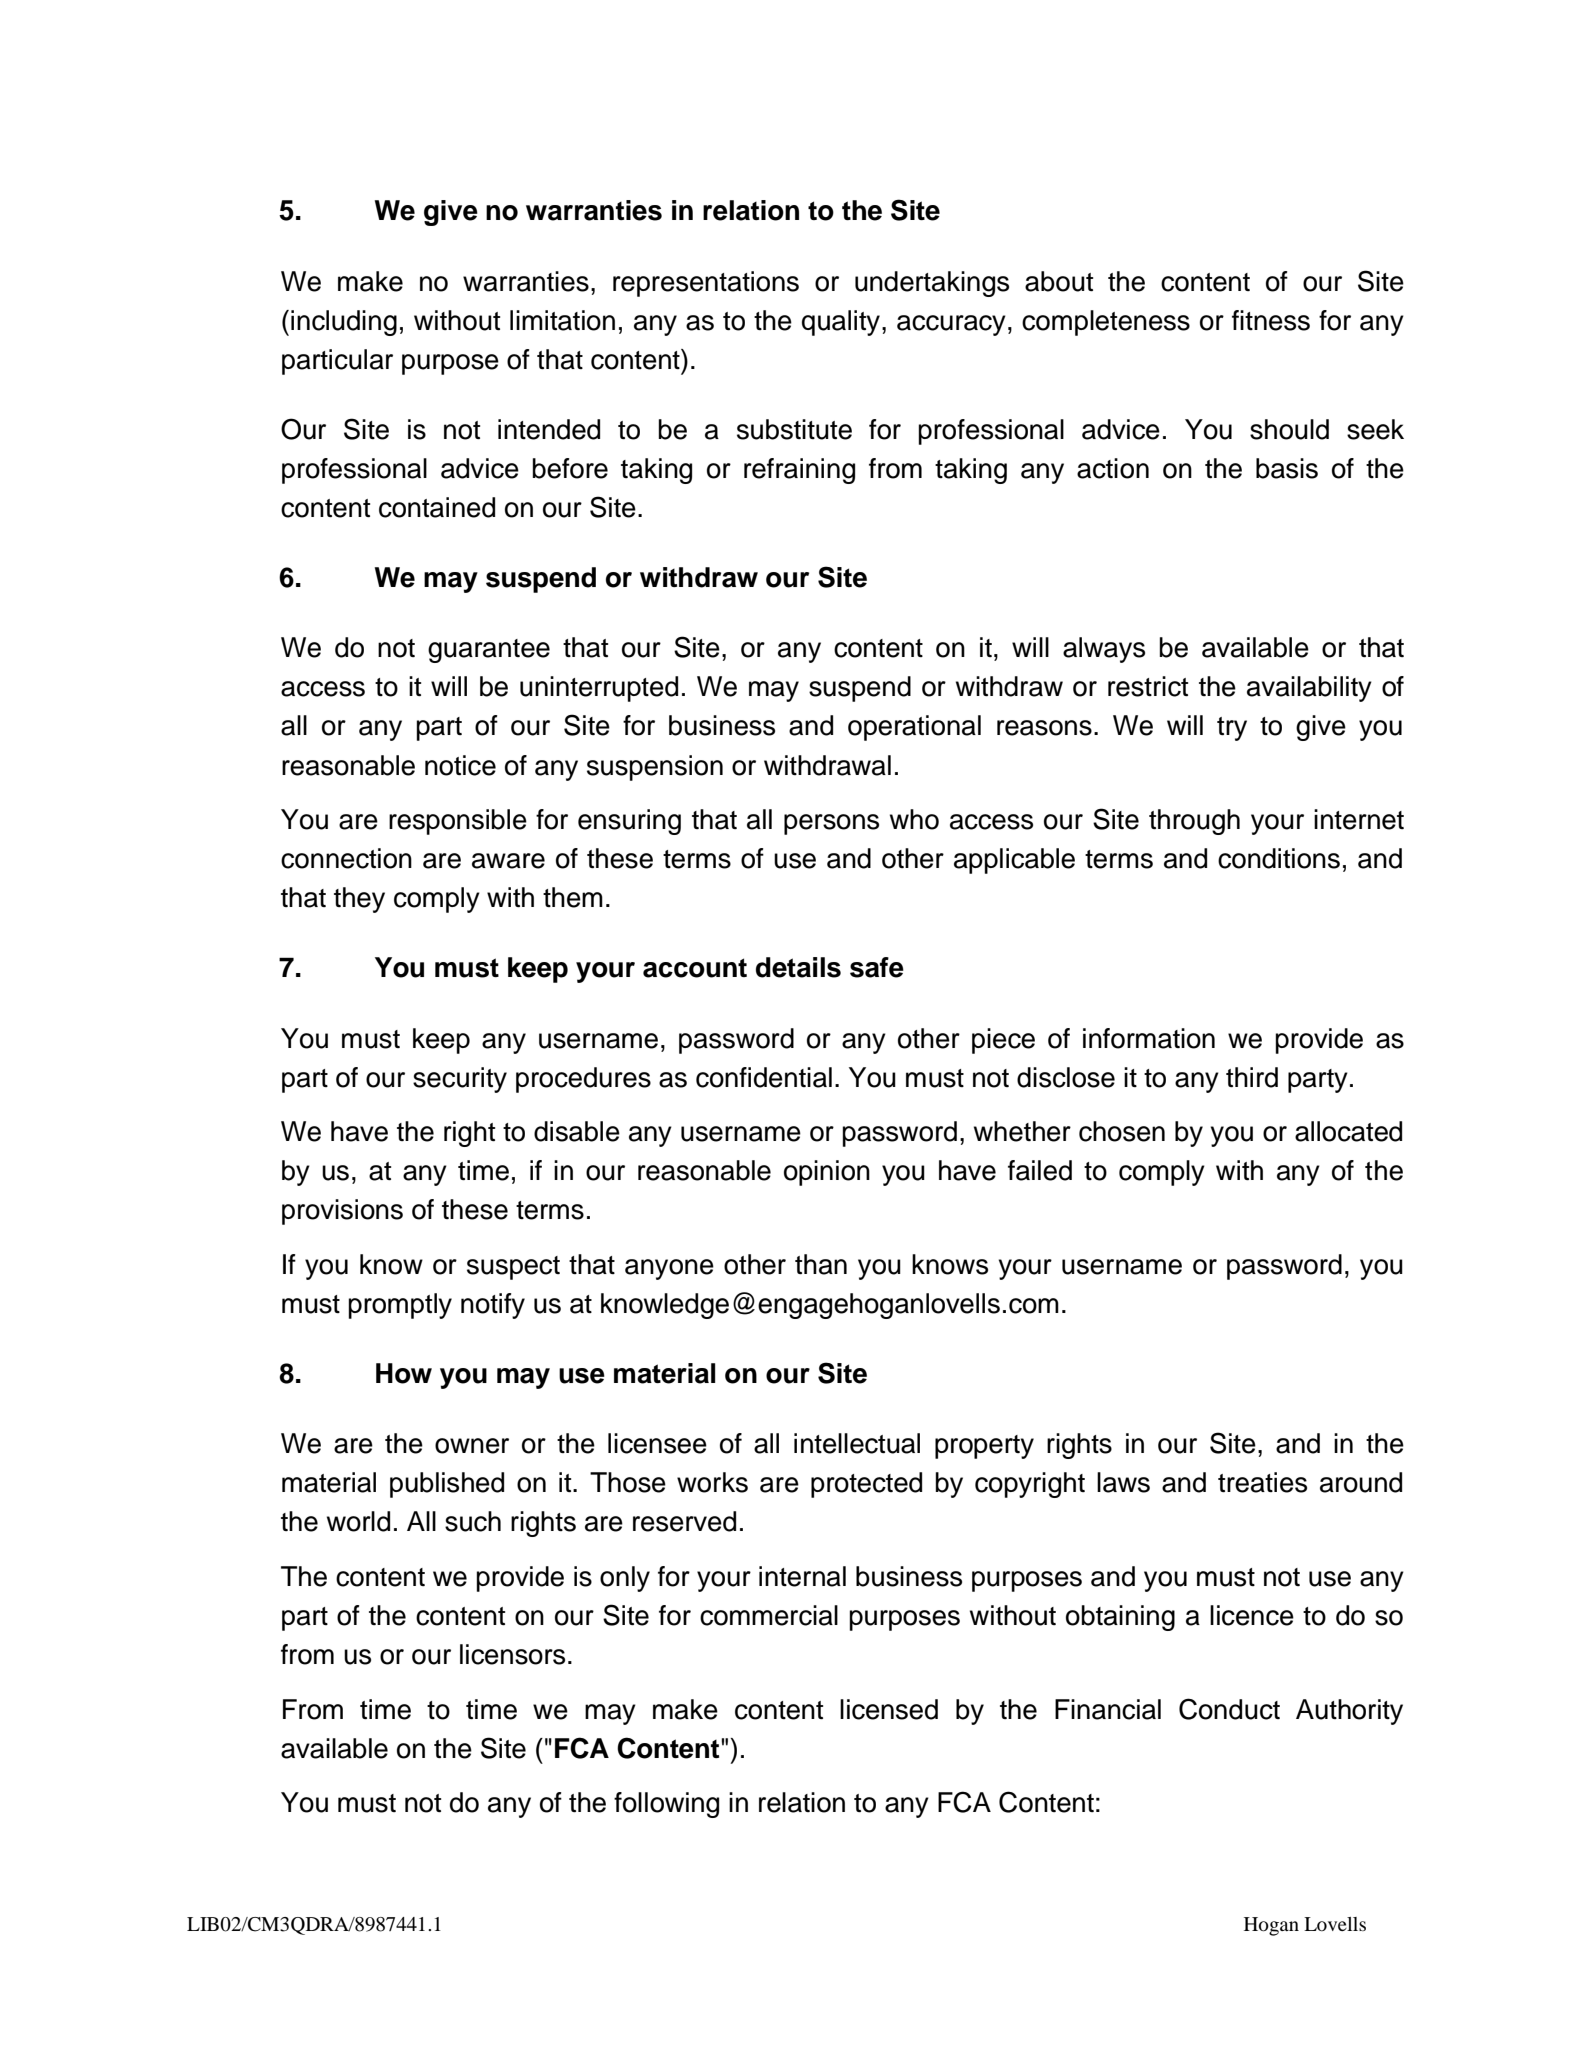 Image resolution: width=1591 pixels, height=2060 pixels. I want to click on quality, so click(842, 323).
